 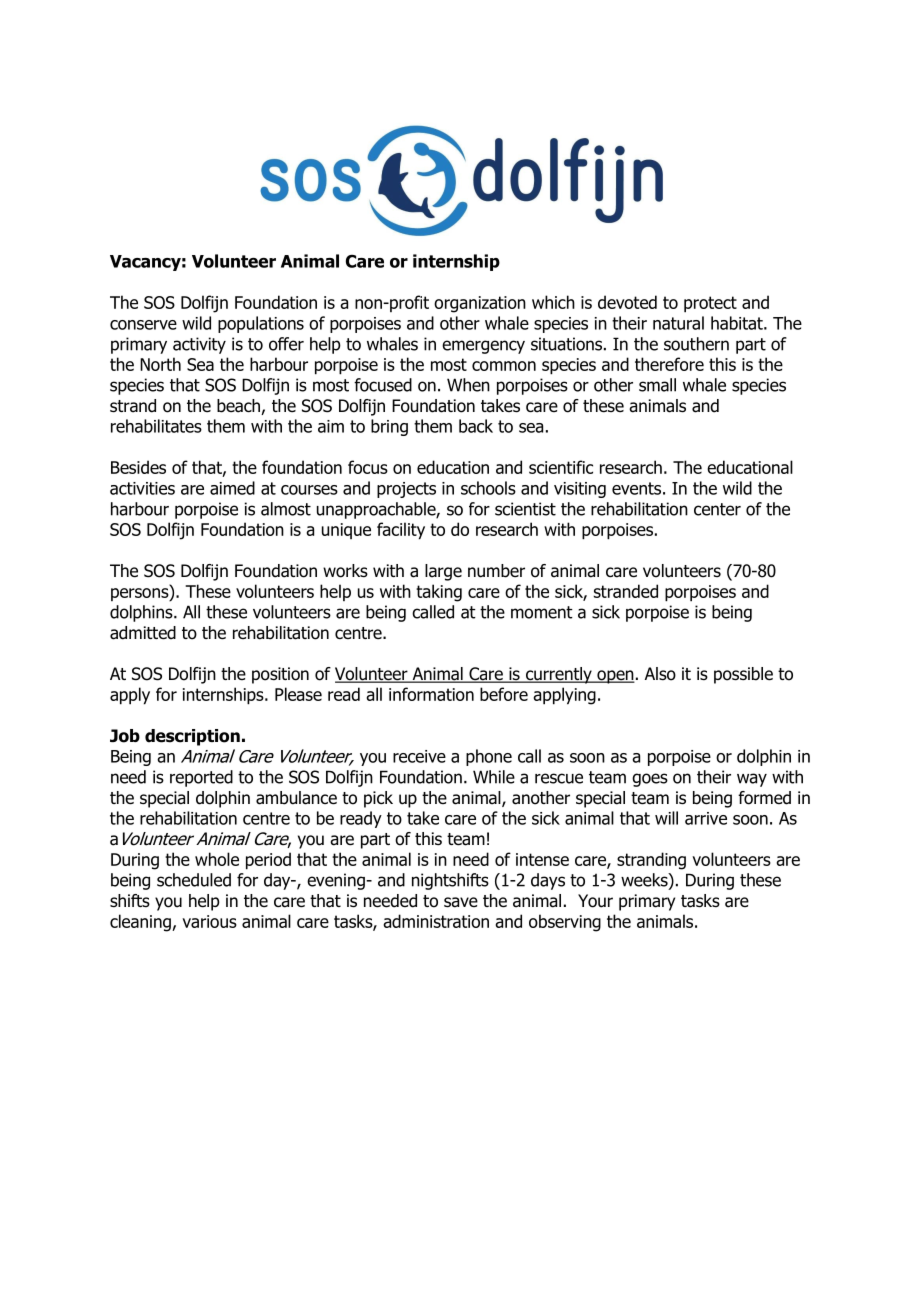 What do you see at coordinates (209, 921) in the document?
I see `various` at bounding box center [209, 921].
